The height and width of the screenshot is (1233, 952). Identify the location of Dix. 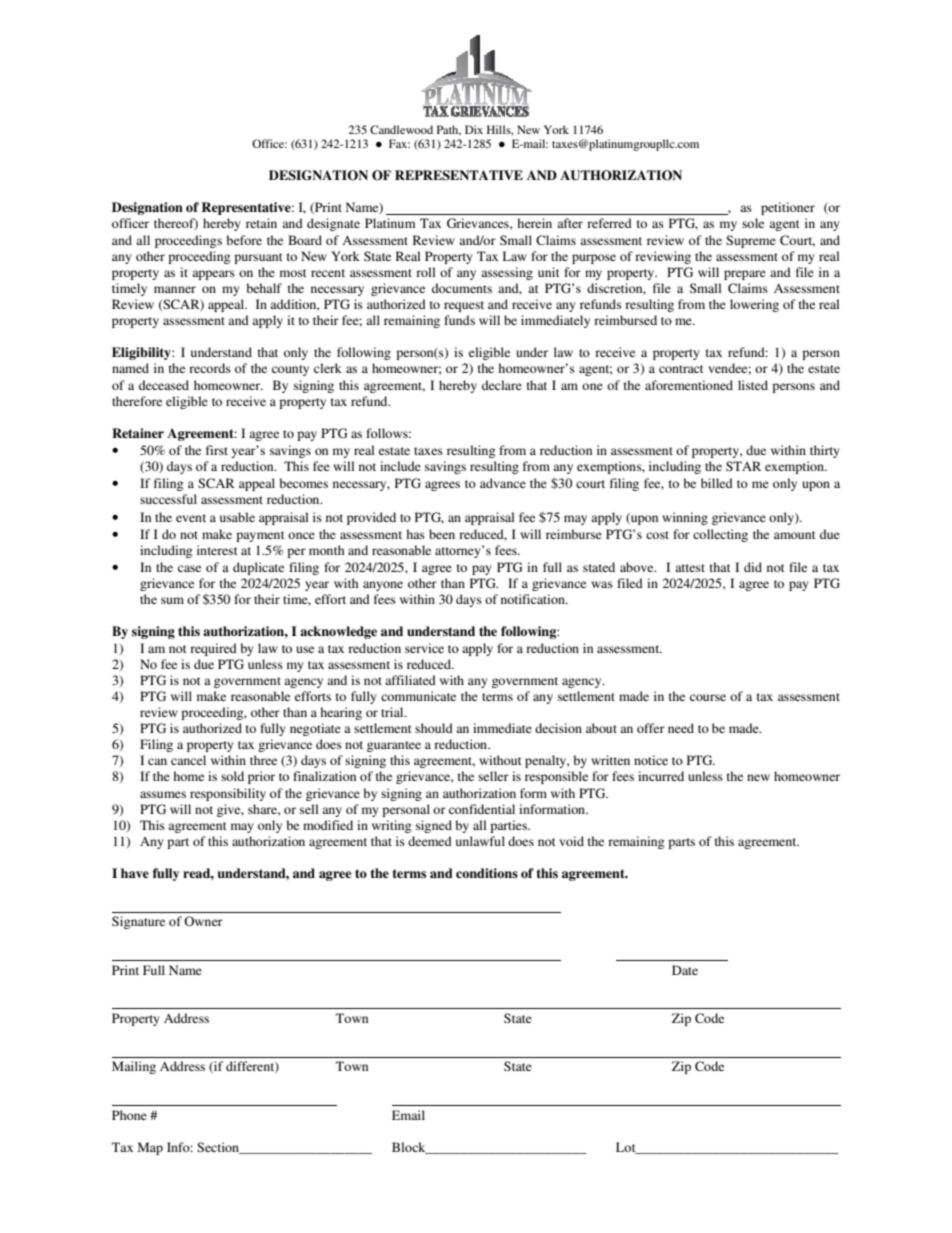
(474, 129).
